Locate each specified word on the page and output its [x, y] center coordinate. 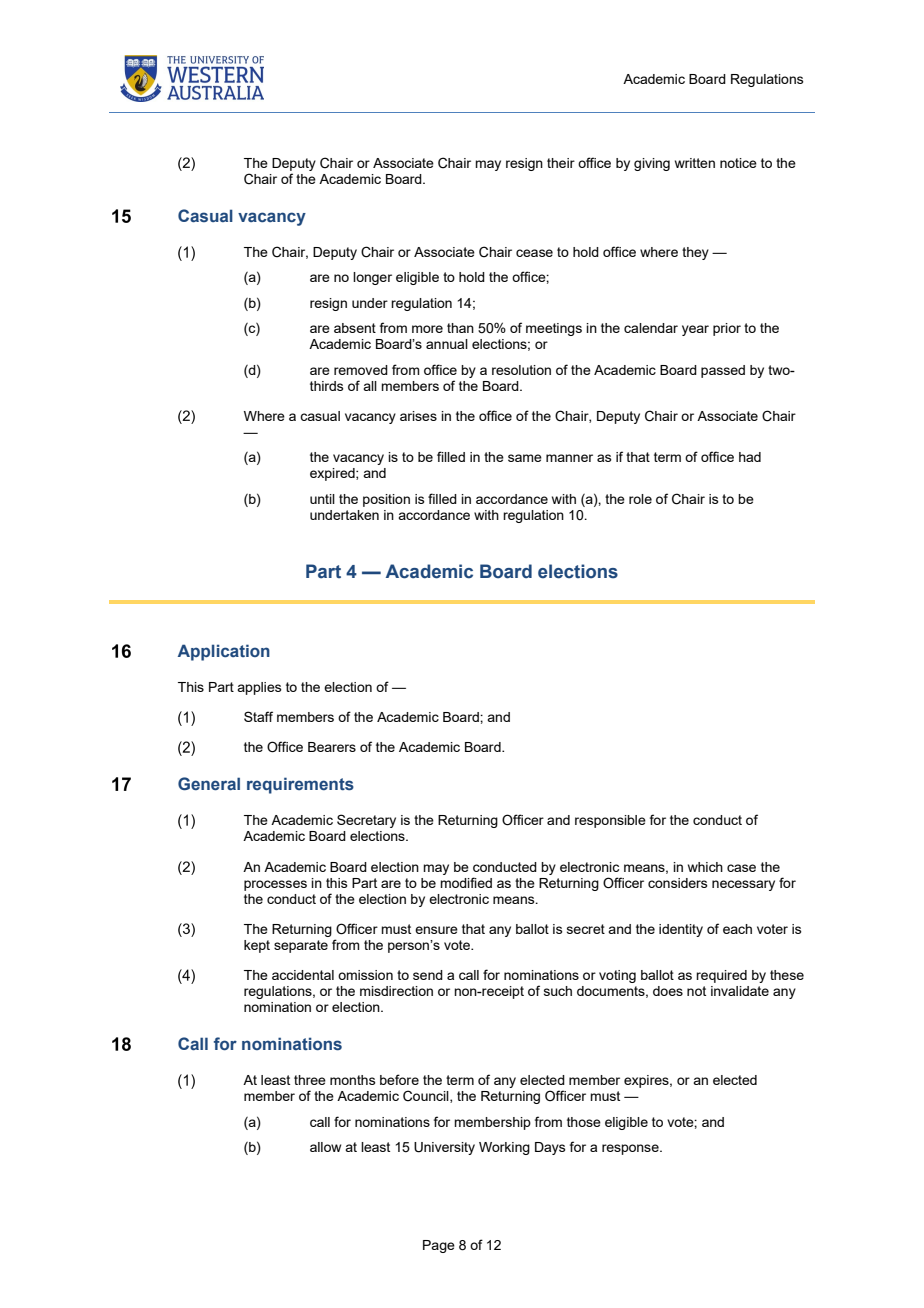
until [322, 499]
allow [325, 1147]
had [750, 457]
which [705, 867]
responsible [610, 821]
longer [372, 278]
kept [257, 946]
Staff [258, 716]
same [525, 458]
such [558, 991]
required [721, 976]
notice [738, 163]
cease [534, 253]
